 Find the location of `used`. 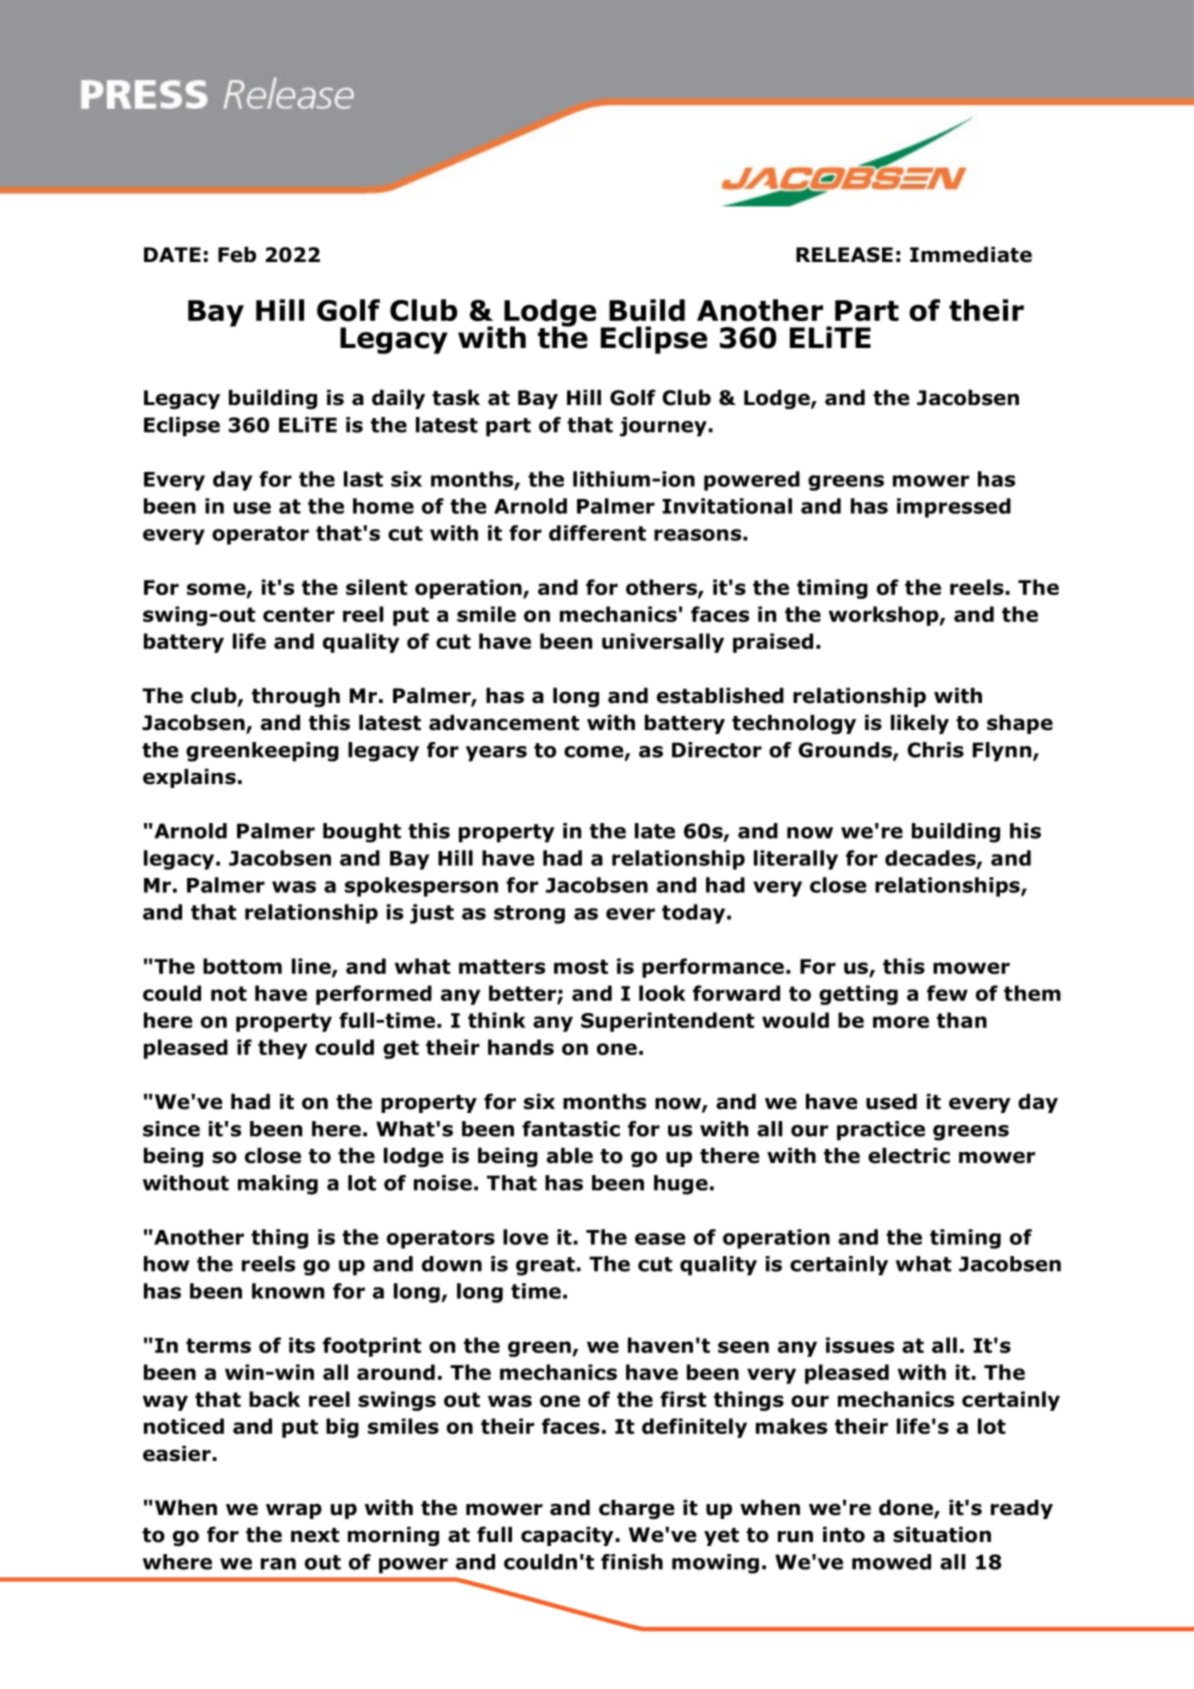

used is located at coordinates (891, 1102).
